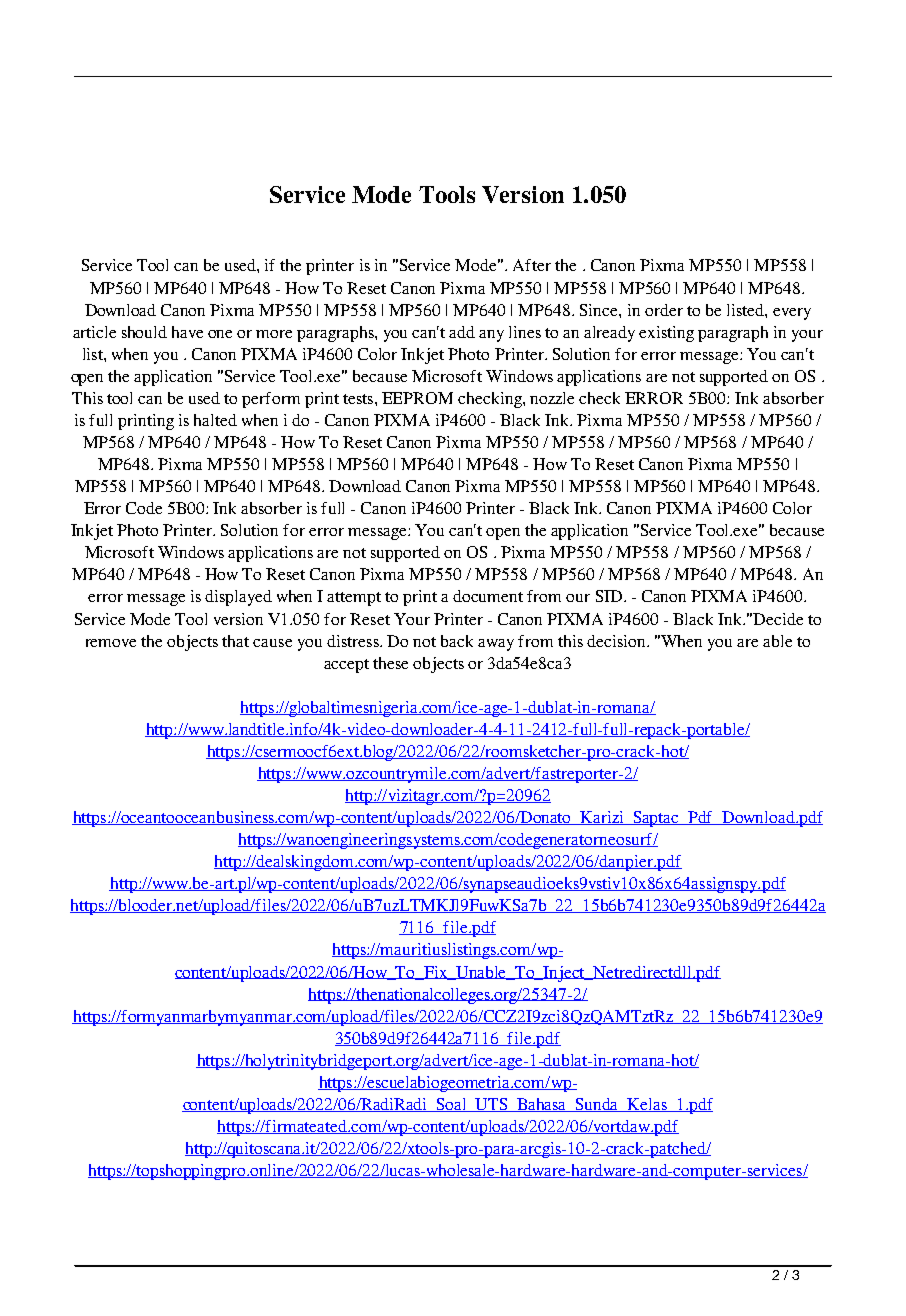 The height and width of the page is (1316, 906). What do you see at coordinates (359, 399) in the page?
I see `tests` at bounding box center [359, 399].
